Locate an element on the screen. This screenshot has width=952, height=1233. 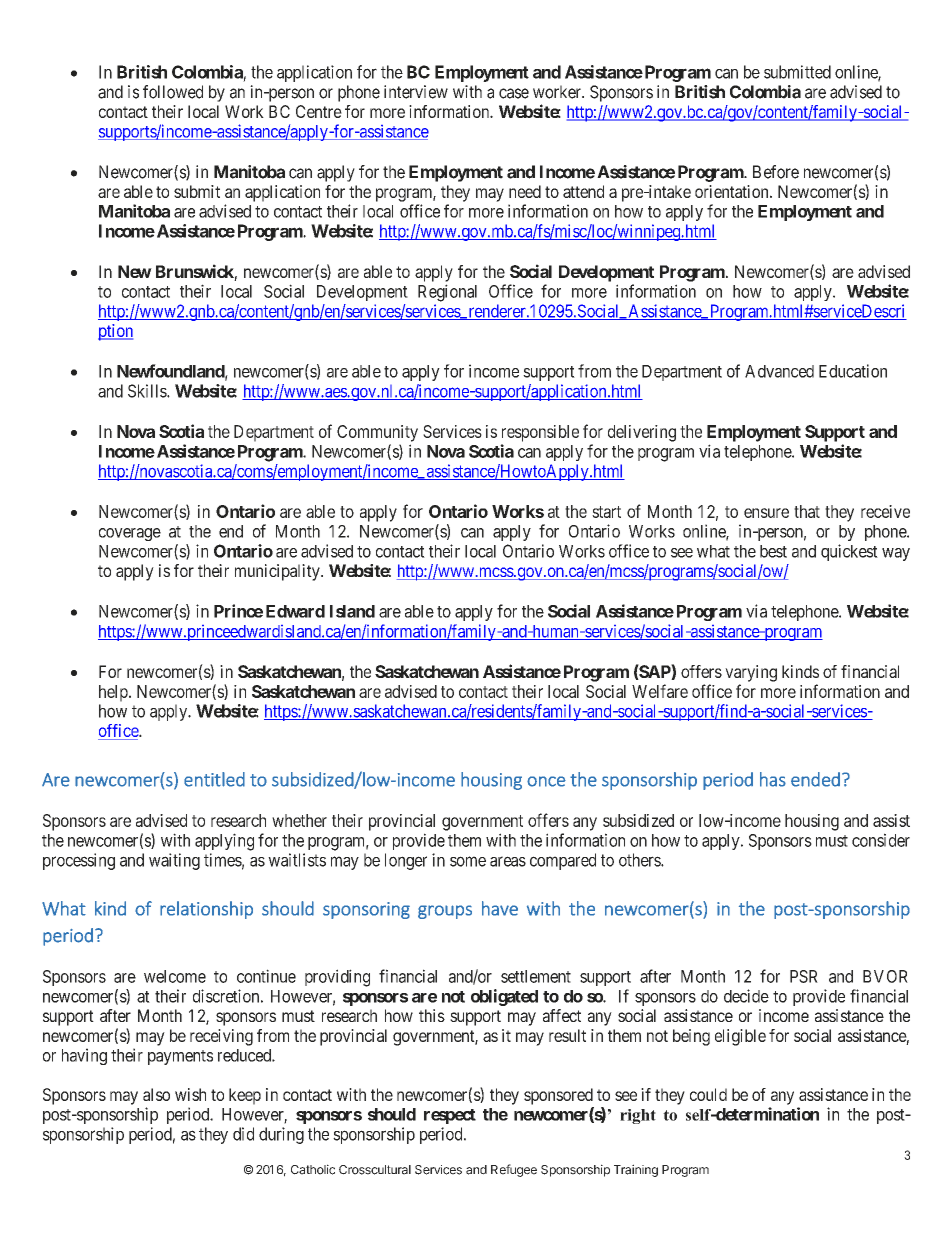
responsible is located at coordinates (540, 433).
